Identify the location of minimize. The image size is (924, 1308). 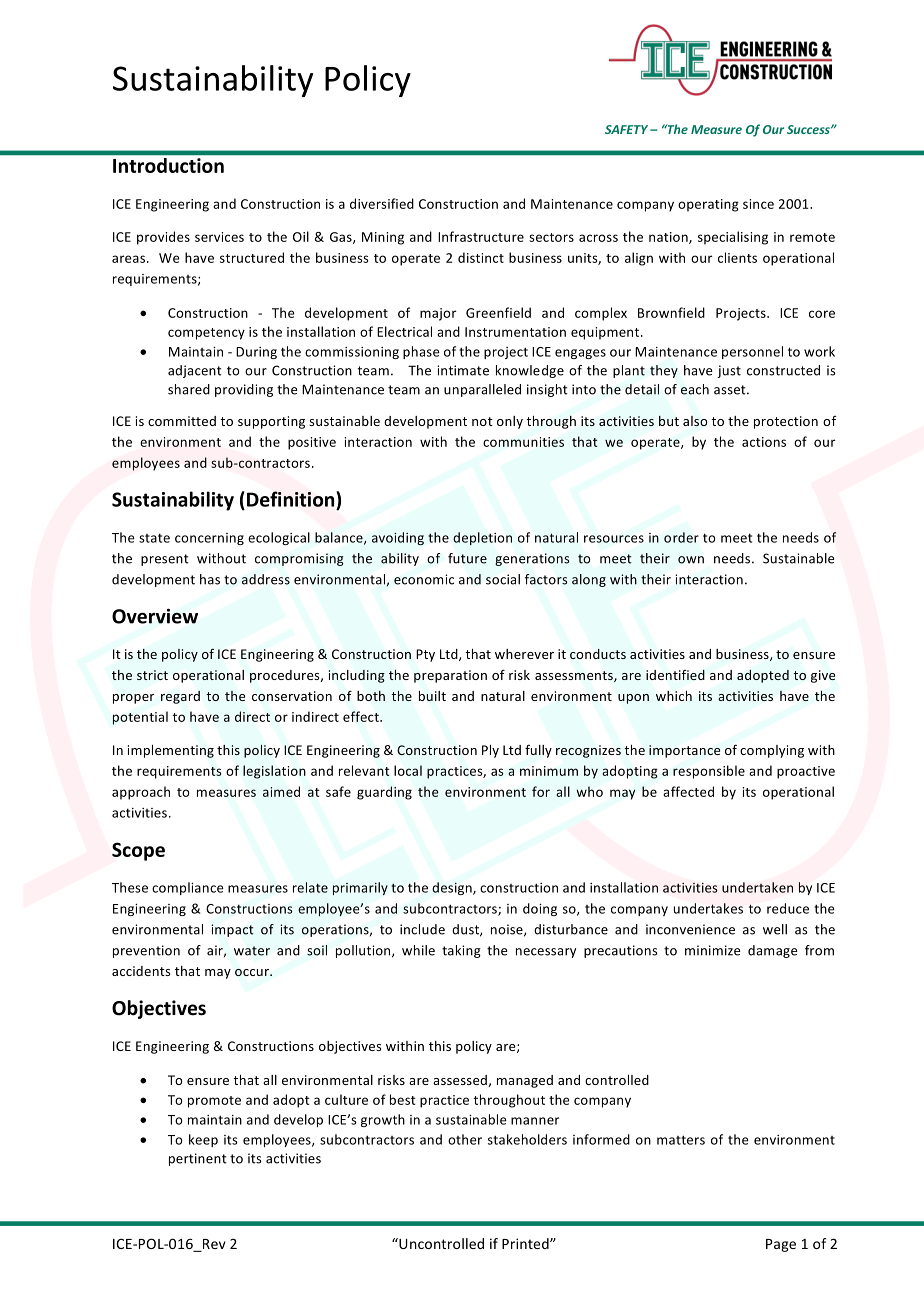
(712, 950).
